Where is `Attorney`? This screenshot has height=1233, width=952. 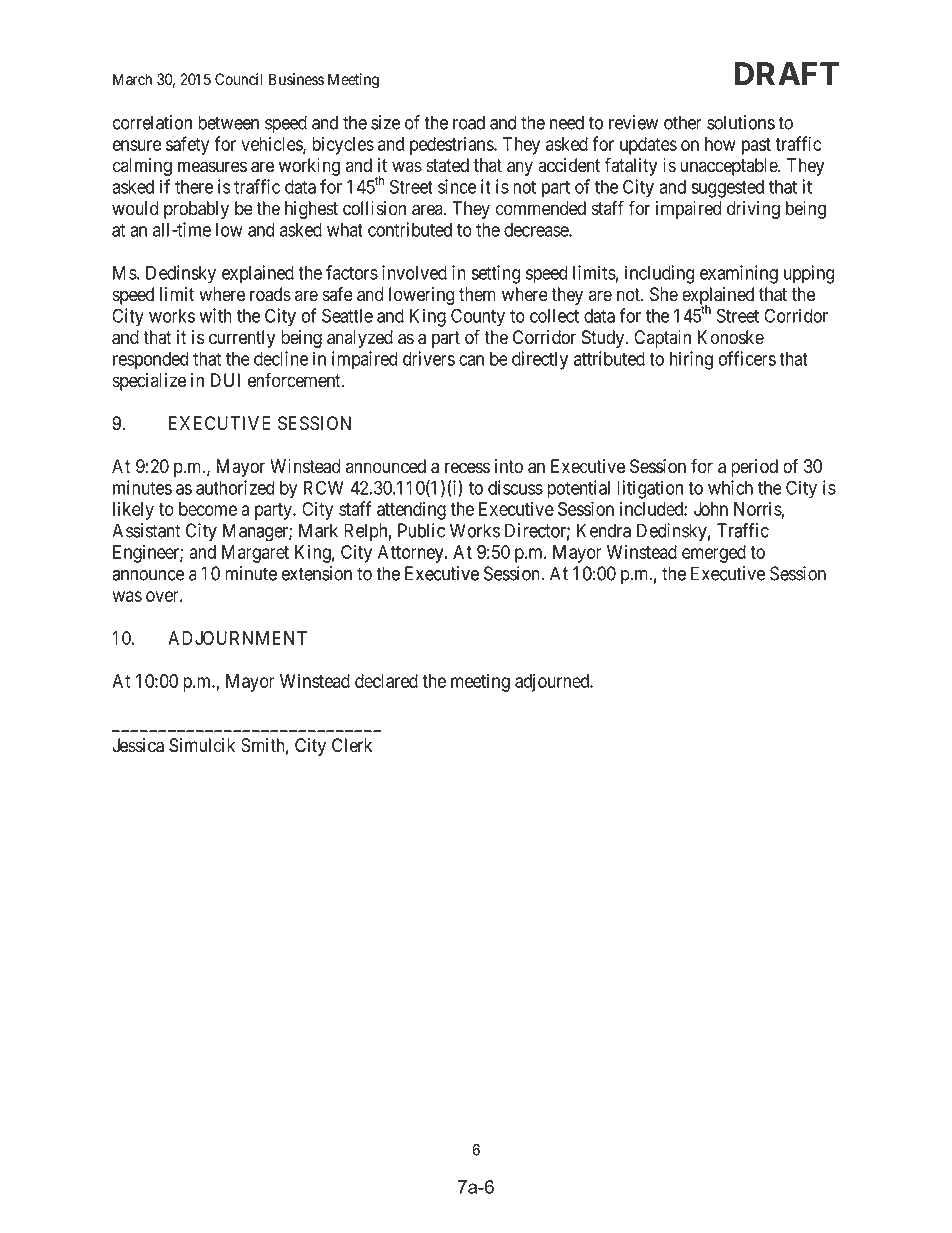 Attorney is located at coordinates (412, 554).
